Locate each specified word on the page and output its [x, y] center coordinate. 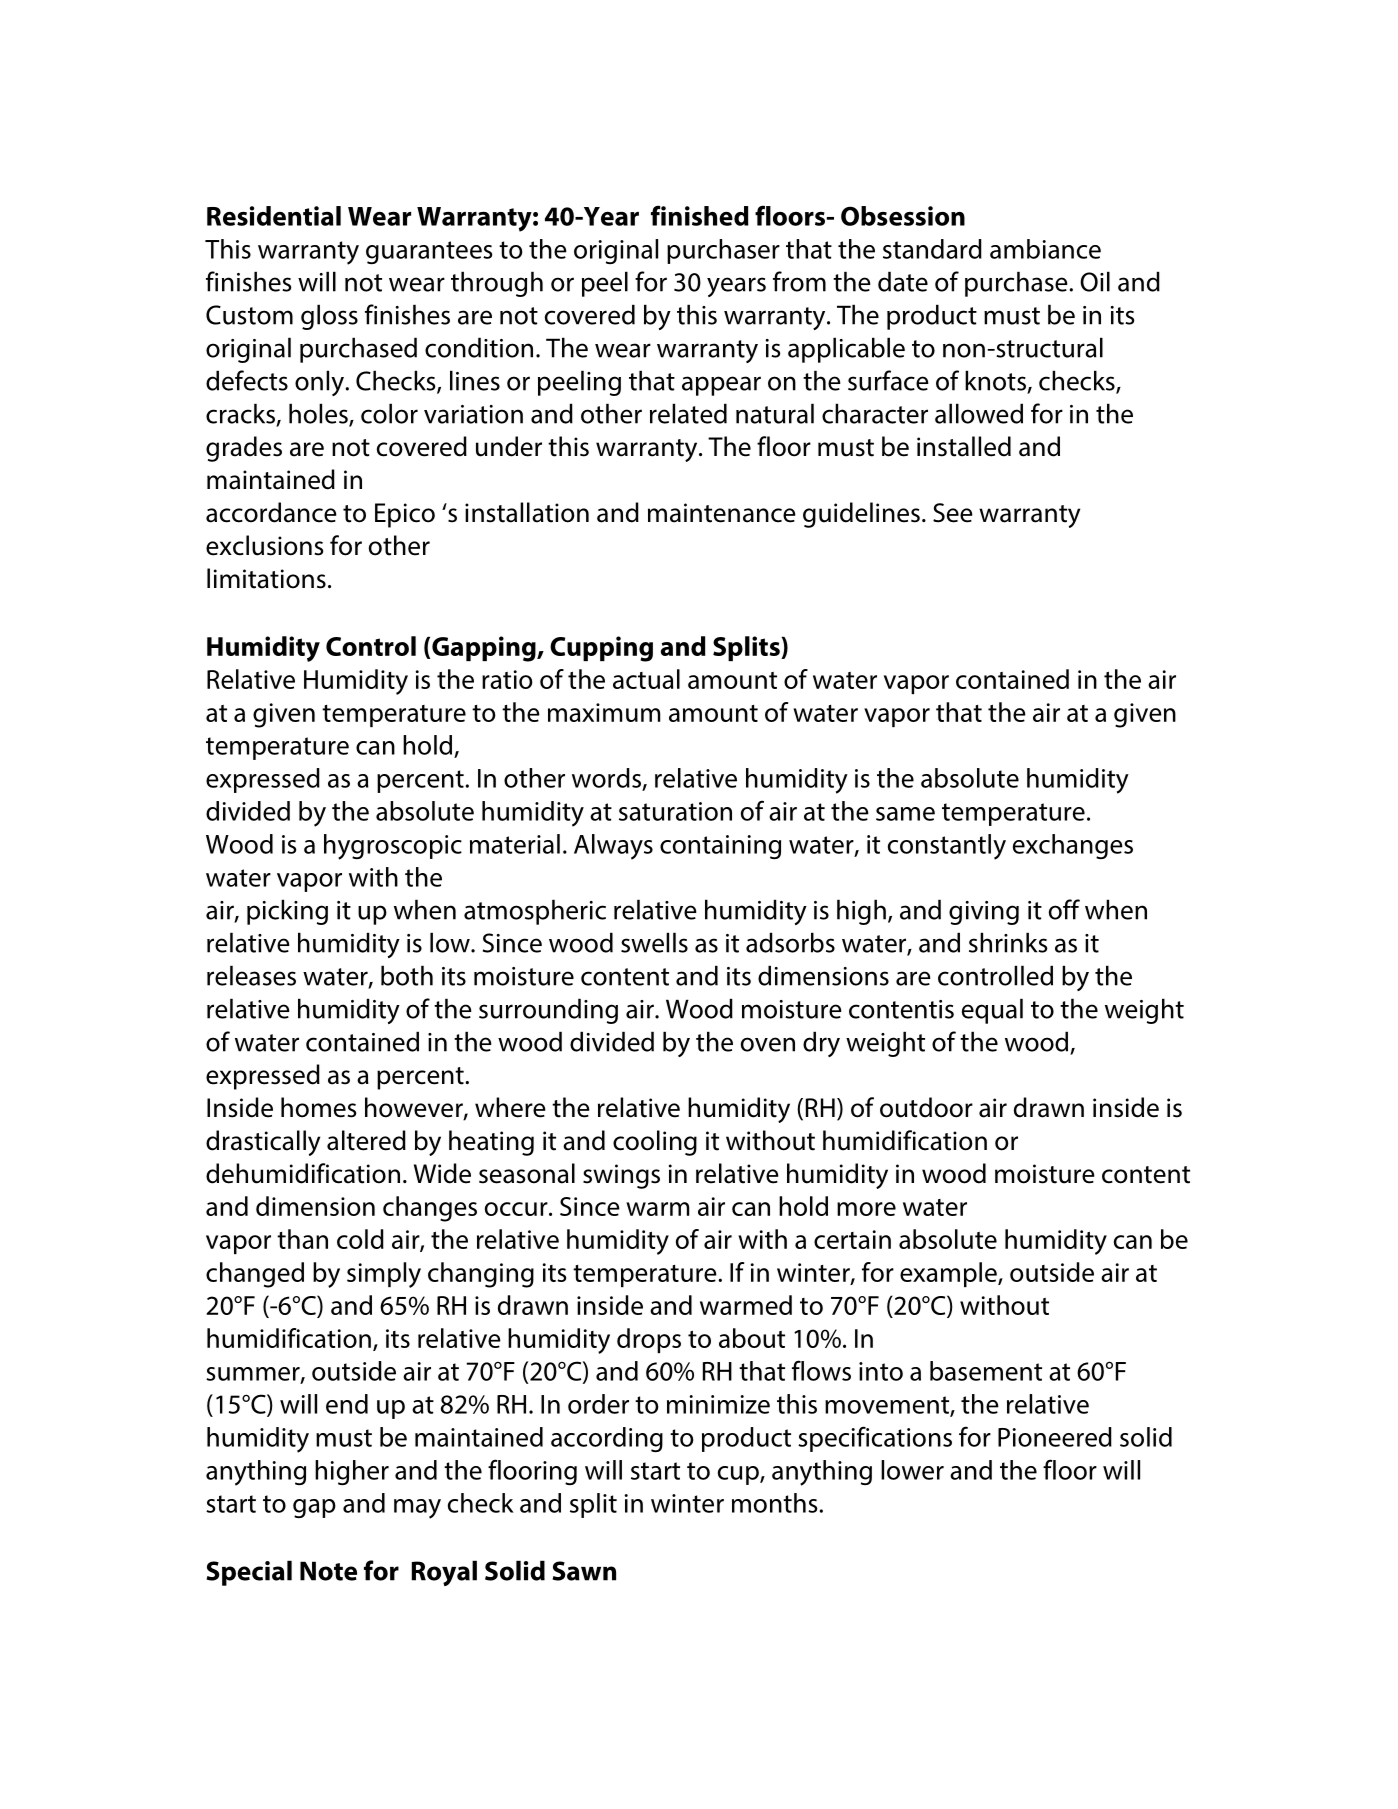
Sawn [584, 1571]
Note [328, 1571]
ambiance [1045, 249]
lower [912, 1470]
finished [700, 215]
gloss [329, 317]
